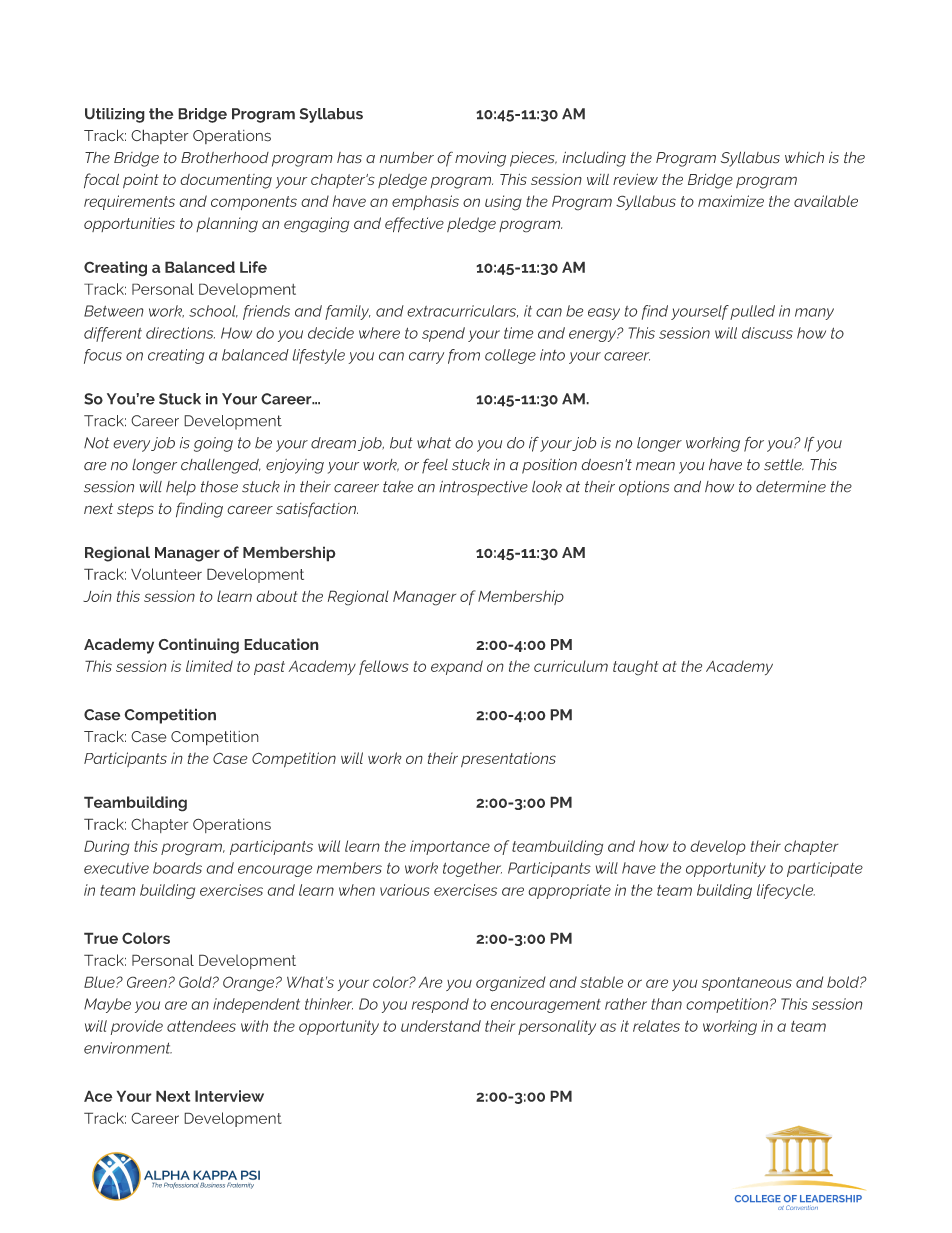 This document has width=952, height=1233. I want to click on limited, so click(209, 666).
